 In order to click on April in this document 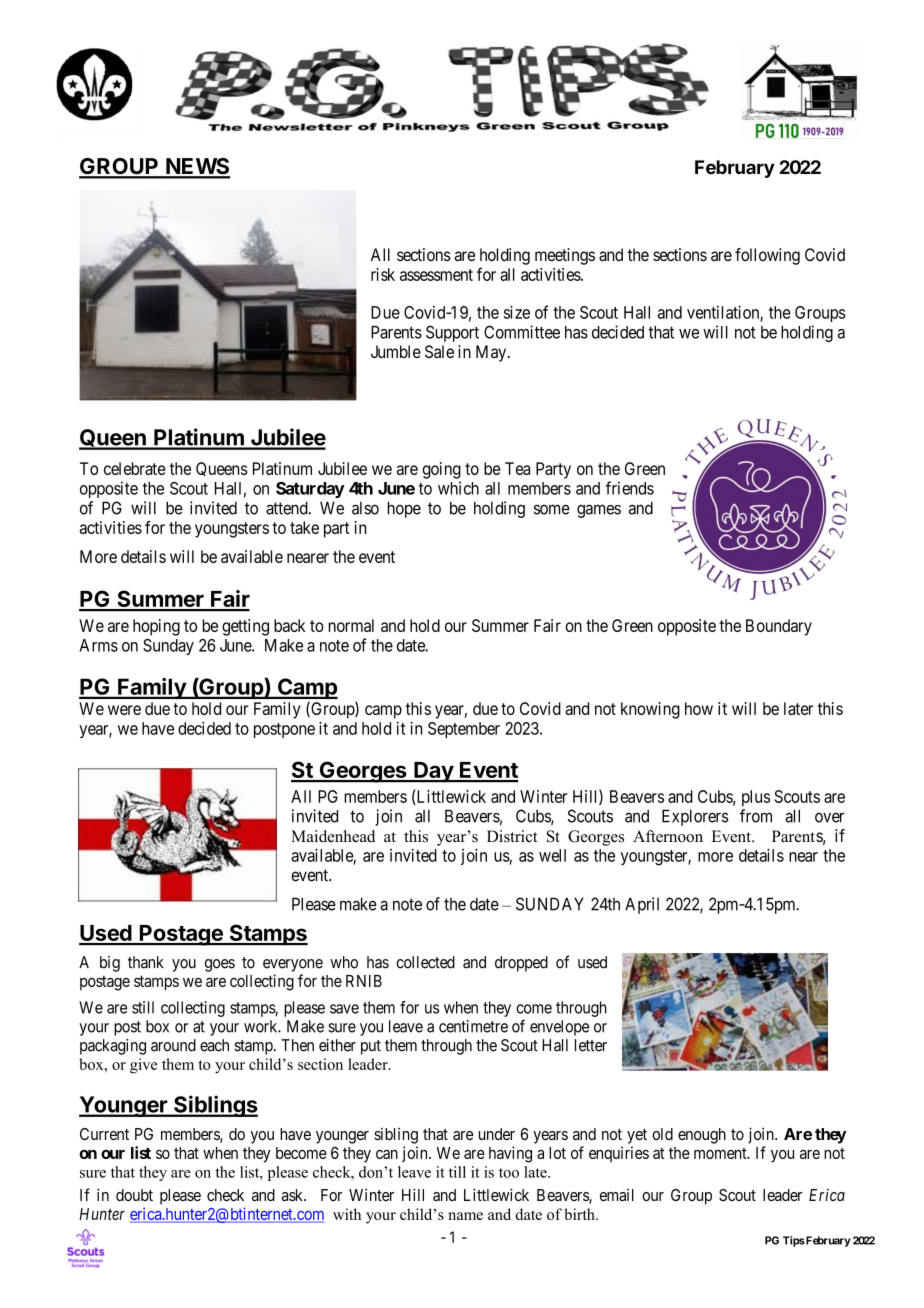, I will do `click(642, 905)`.
